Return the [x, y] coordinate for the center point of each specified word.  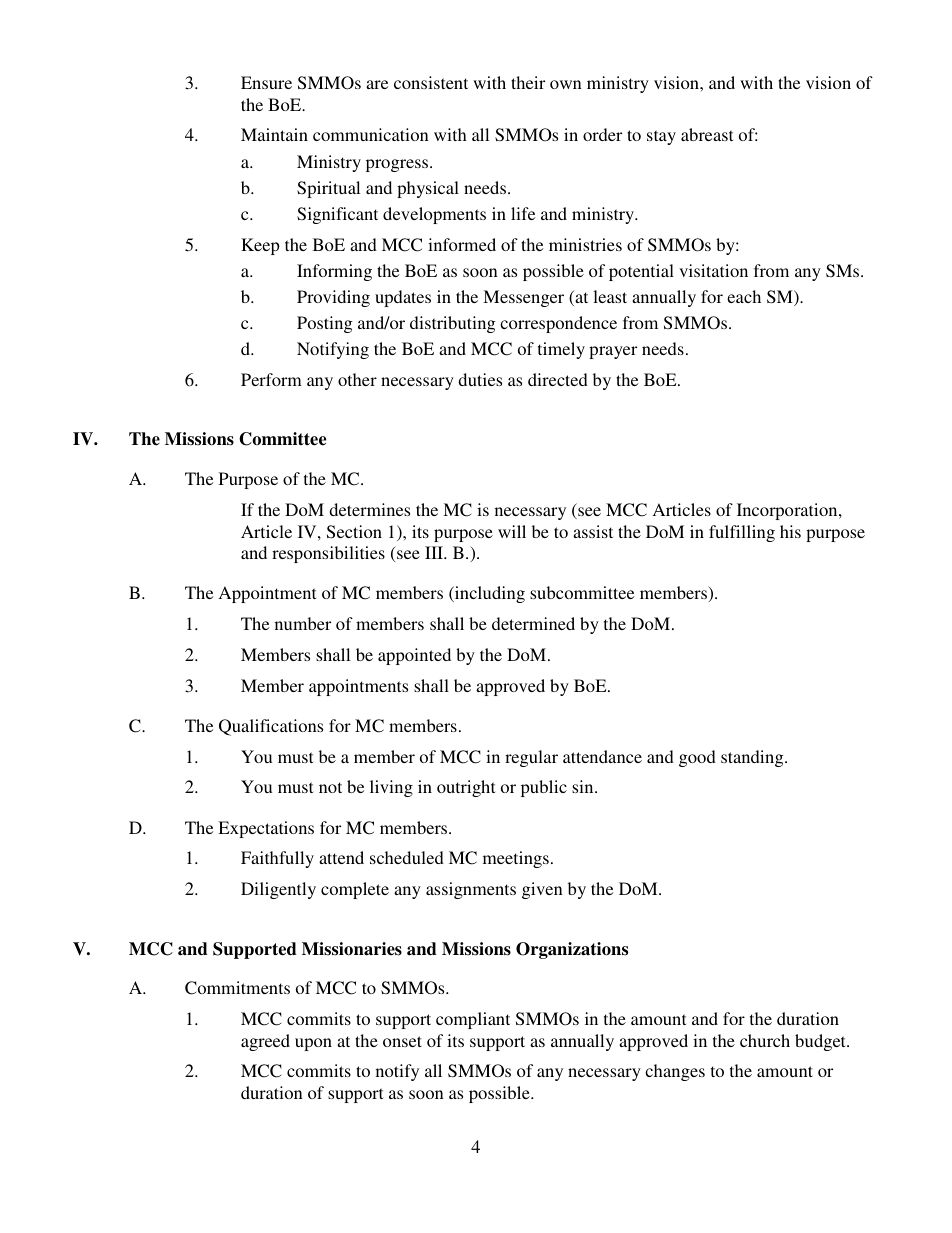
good [697, 758]
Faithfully [277, 859]
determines [369, 509]
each [744, 296]
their [528, 82]
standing [753, 758]
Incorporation [788, 511]
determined [533, 623]
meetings [516, 859]
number [303, 623]
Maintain [274, 134]
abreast [707, 134]
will [512, 531]
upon [313, 1044]
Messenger [523, 298]
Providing [333, 298]
